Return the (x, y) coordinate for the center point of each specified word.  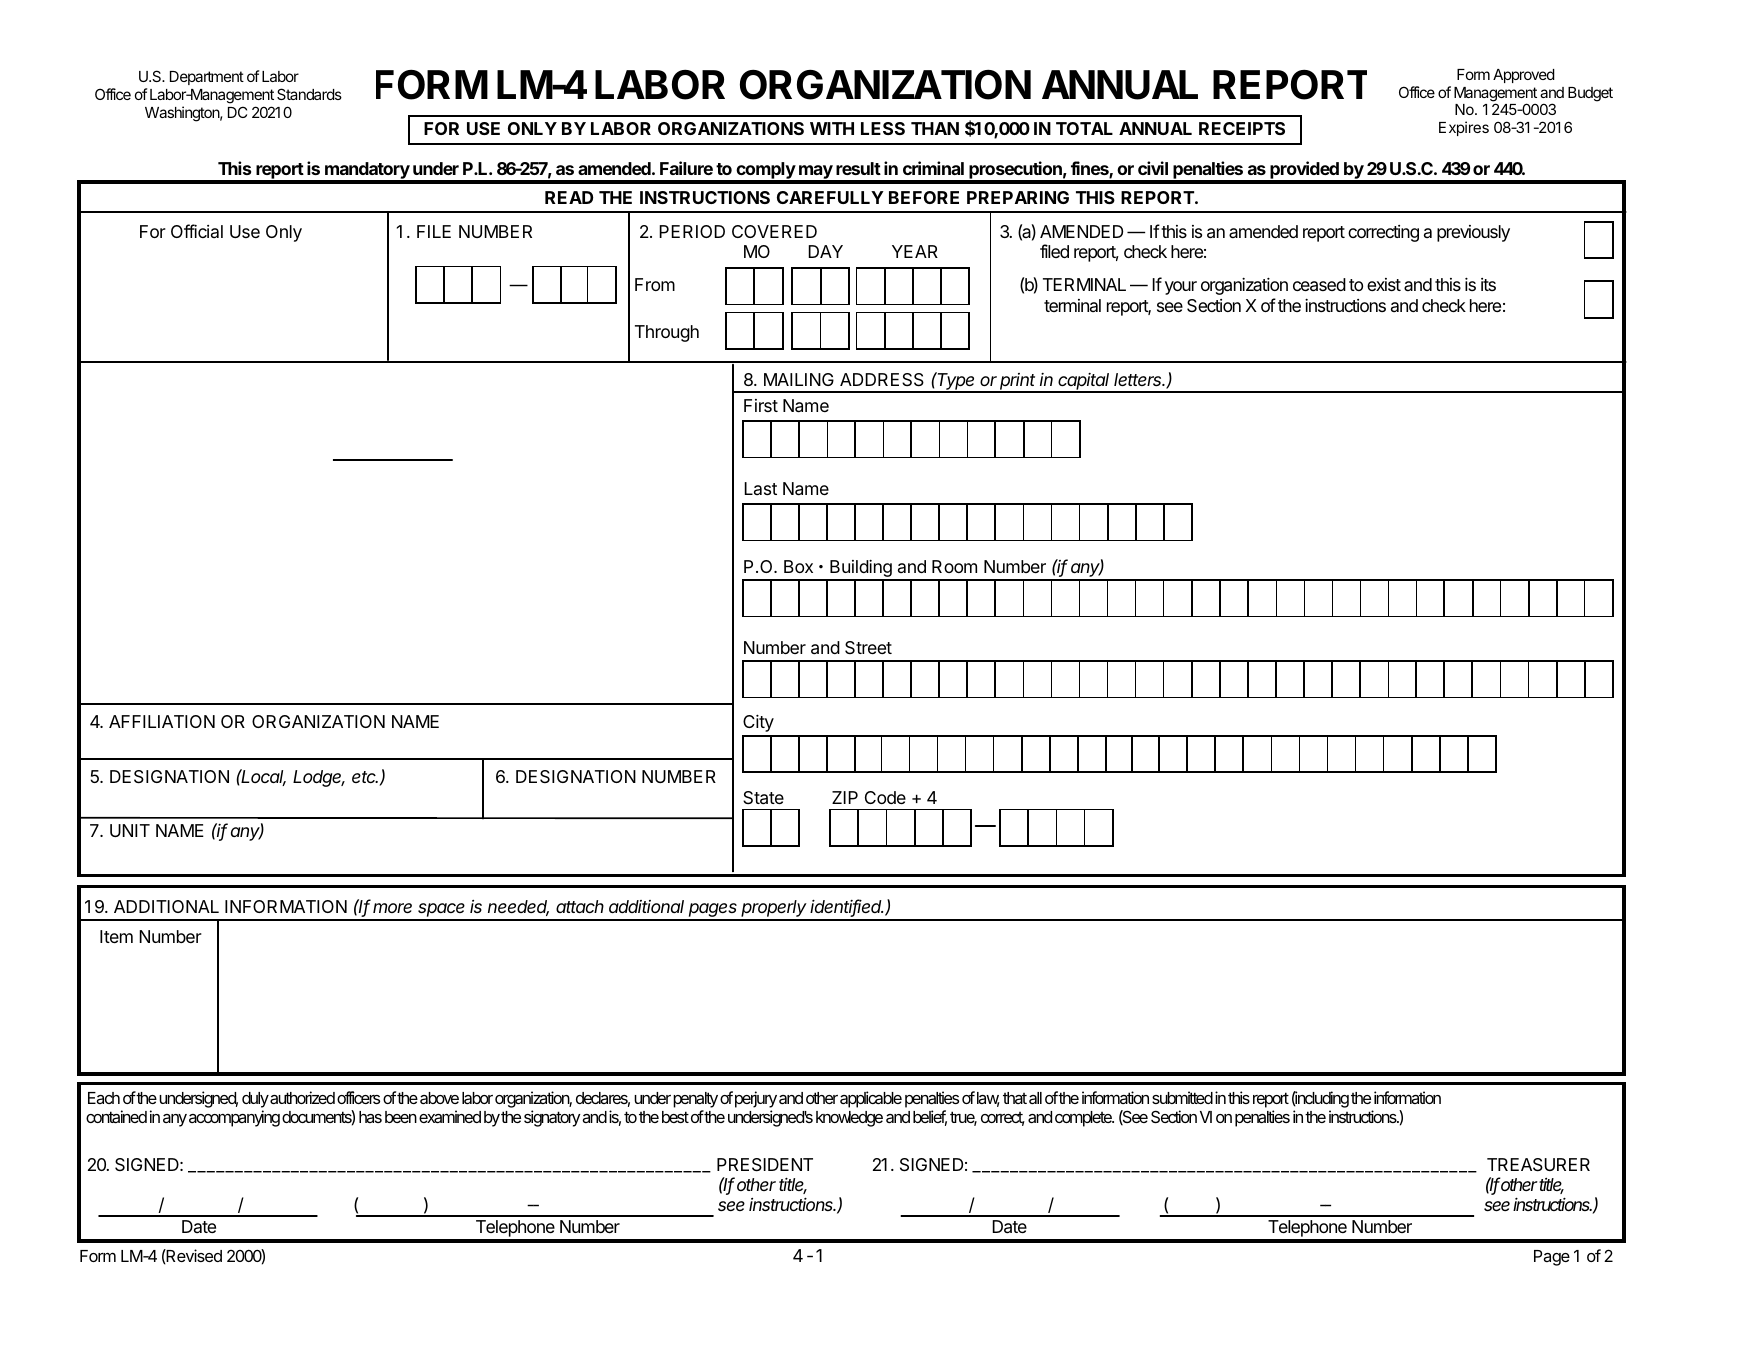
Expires (1464, 128)
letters (1139, 379)
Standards (309, 94)
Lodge (319, 778)
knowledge (849, 1119)
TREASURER (1538, 1165)
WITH (832, 128)
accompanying (234, 1118)
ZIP (845, 797)
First (761, 405)
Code (885, 797)
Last (760, 488)
